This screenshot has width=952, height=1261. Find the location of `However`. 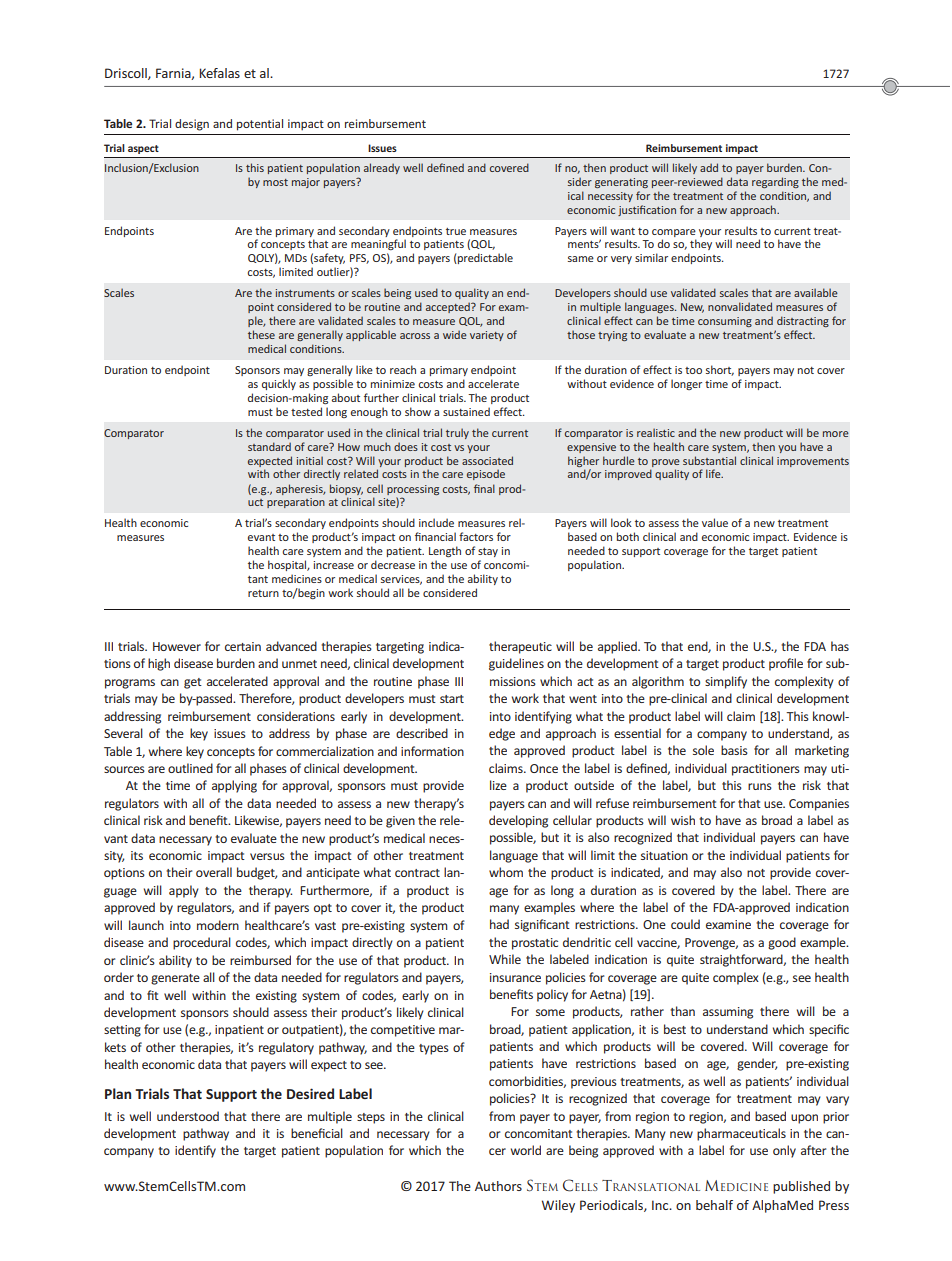

However is located at coordinates (177, 646).
